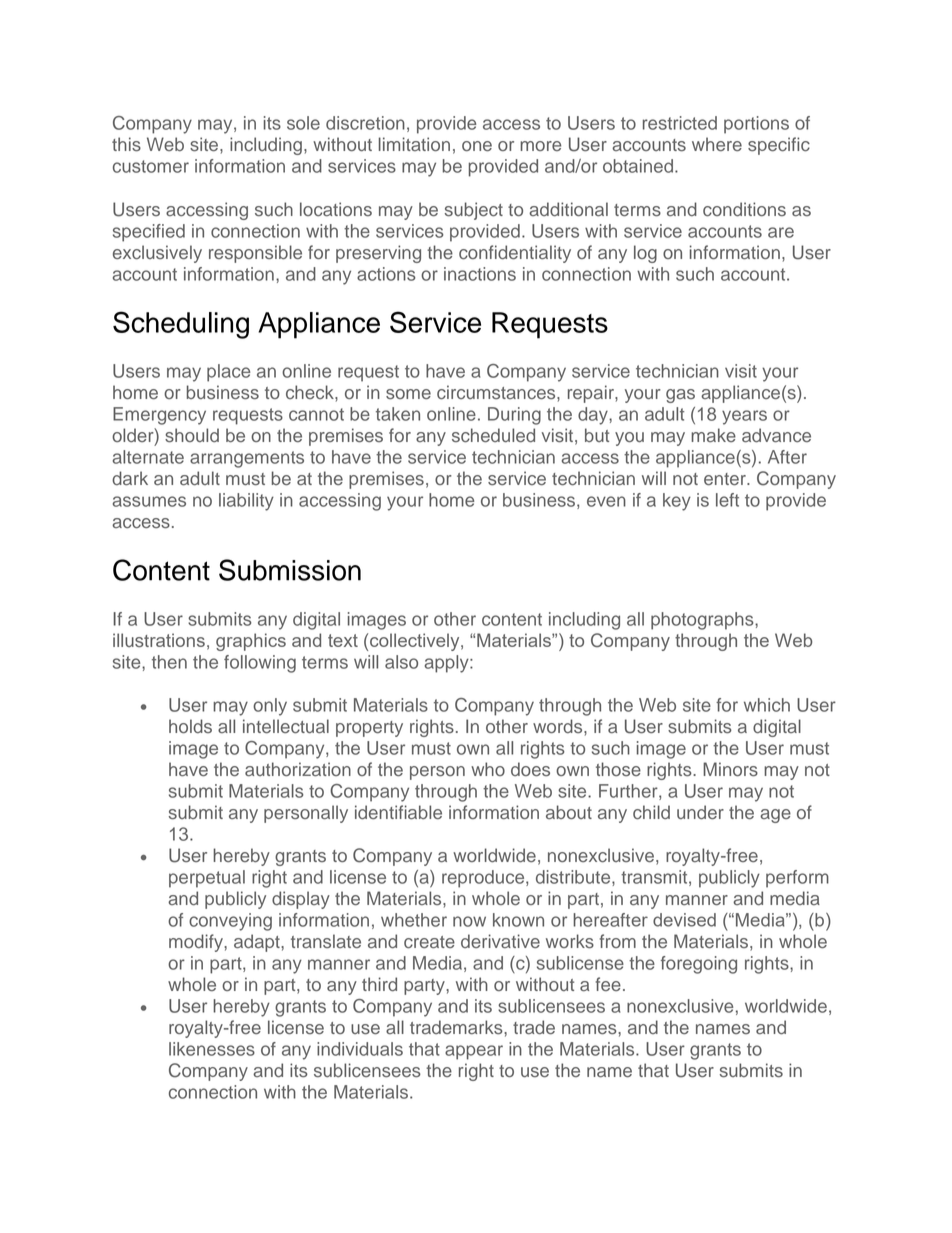 This screenshot has width=952, height=1233. I want to click on apply, so click(447, 664).
